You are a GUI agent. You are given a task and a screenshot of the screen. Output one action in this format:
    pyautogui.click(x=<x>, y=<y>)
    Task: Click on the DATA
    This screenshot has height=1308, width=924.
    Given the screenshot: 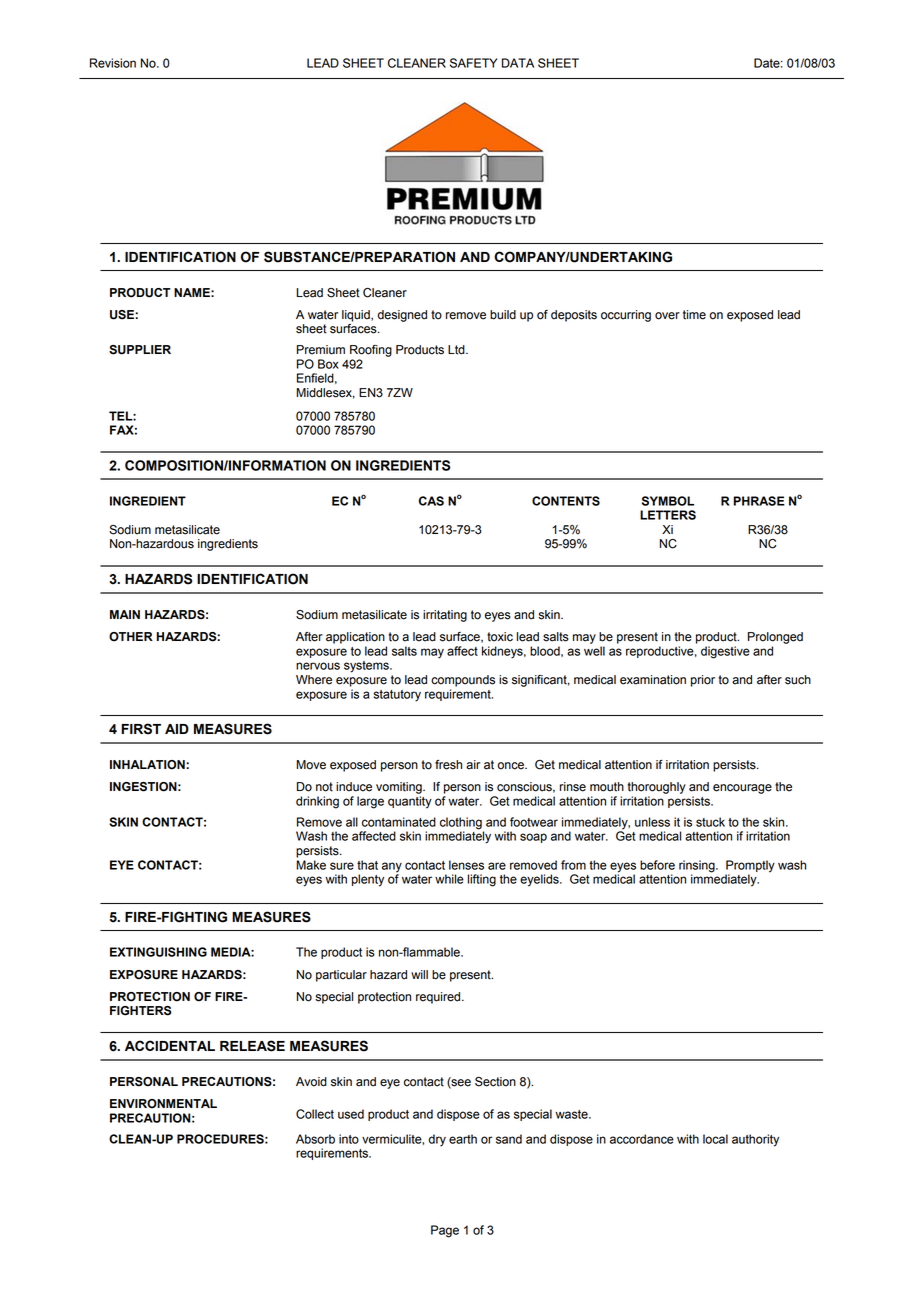 What is the action you would take?
    pyautogui.click(x=518, y=63)
